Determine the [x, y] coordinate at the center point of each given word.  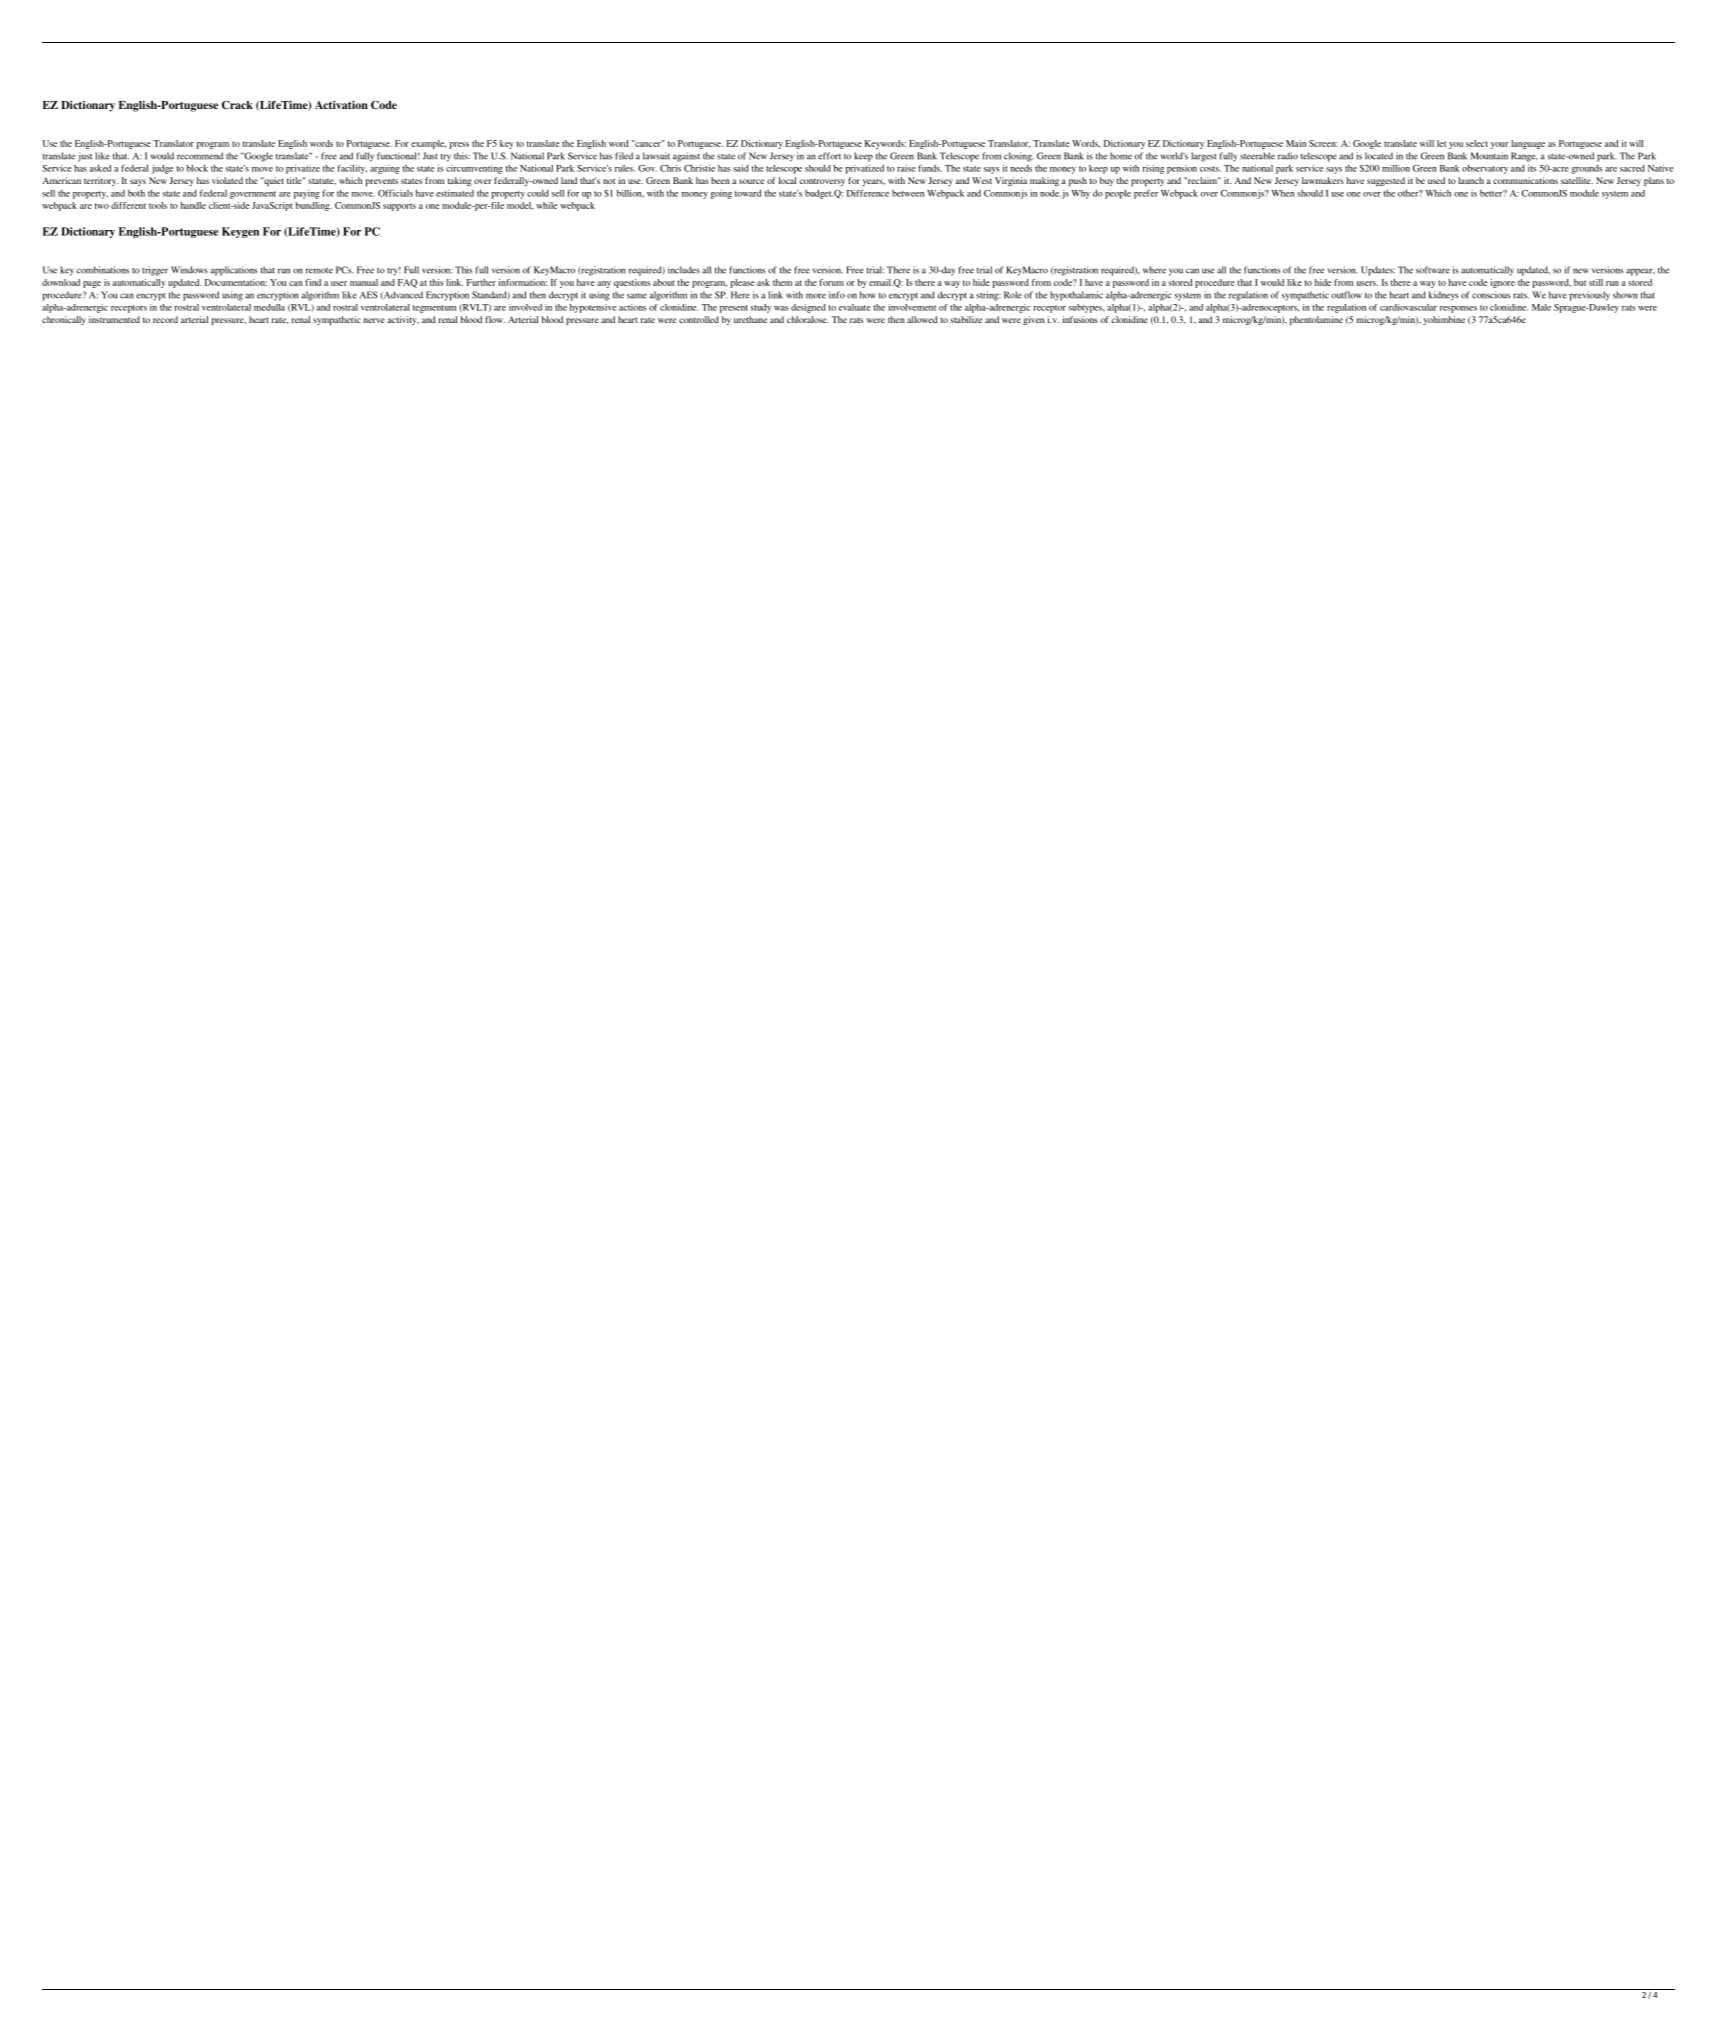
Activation [341, 105]
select [1477, 143]
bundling [313, 206]
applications [234, 271]
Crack [237, 105]
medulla [269, 307]
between [908, 193]
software [1433, 270]
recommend [200, 156]
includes [684, 270]
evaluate [854, 307]
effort [829, 156]
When [1283, 193]
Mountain [1489, 156]
